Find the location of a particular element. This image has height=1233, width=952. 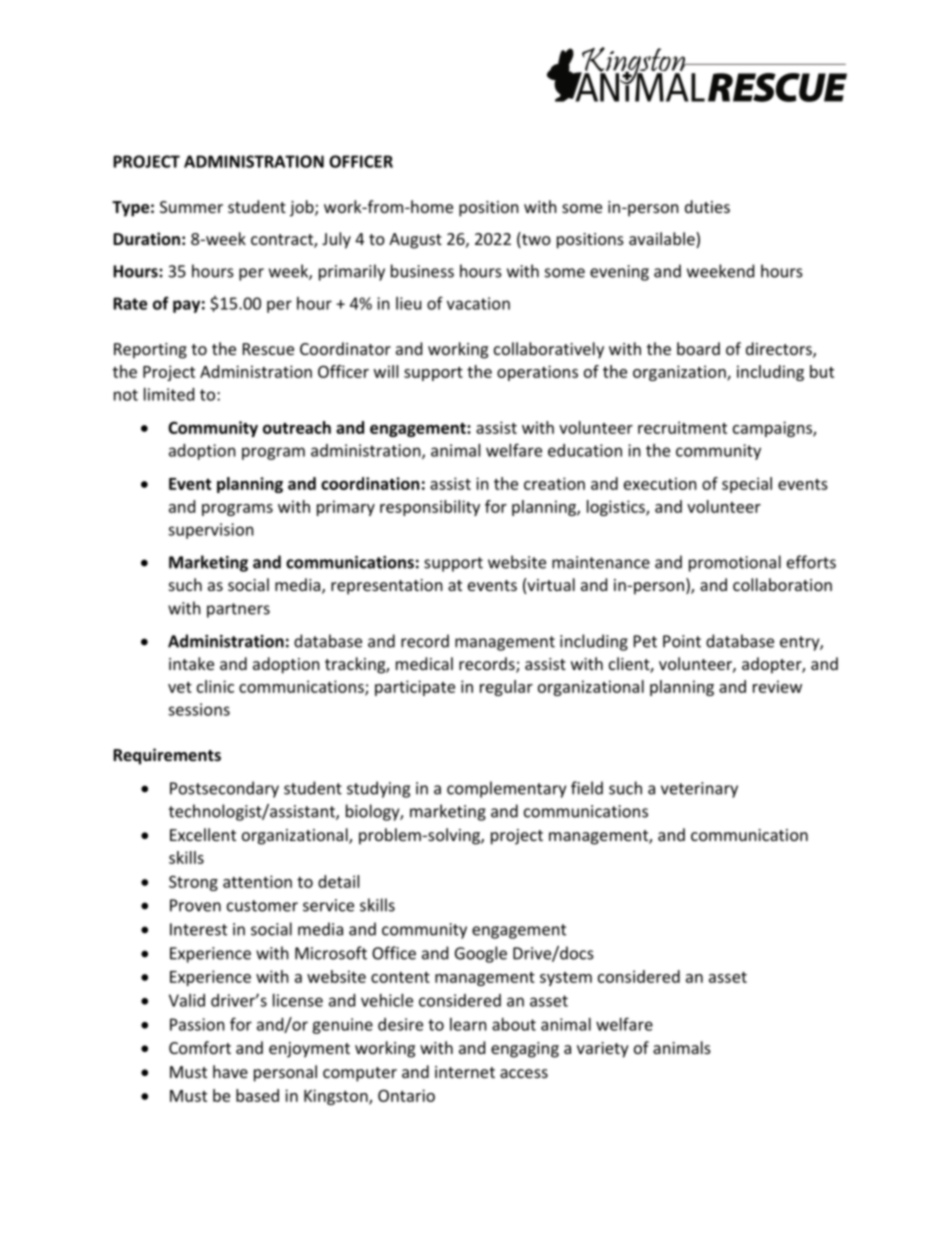

responsibility is located at coordinates (430, 508).
